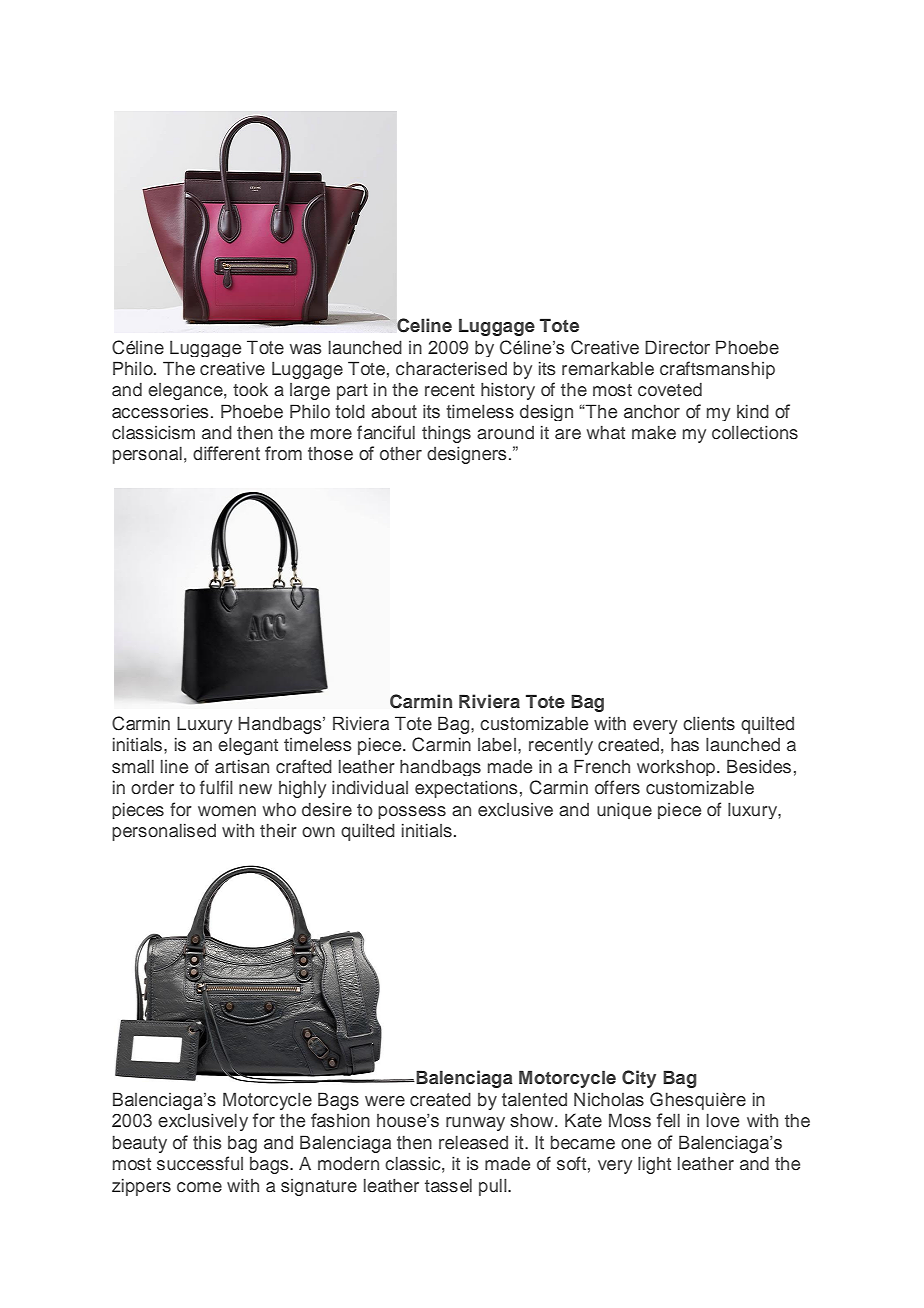 The height and width of the screenshot is (1308, 924). Describe the element at coordinates (624, 810) in the screenshot. I see `unique` at that location.
